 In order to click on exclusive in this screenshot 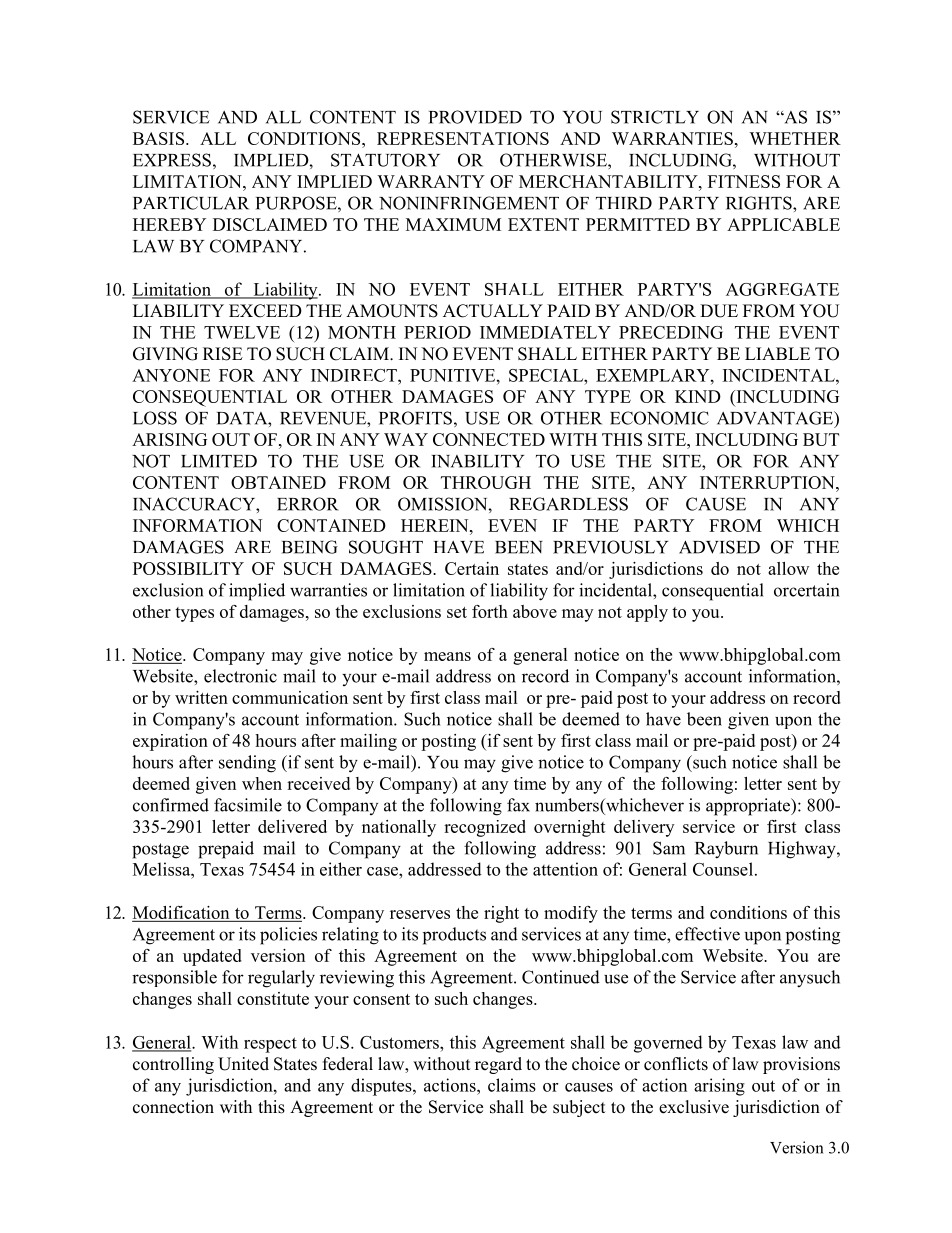, I will do `click(694, 1107)`.
